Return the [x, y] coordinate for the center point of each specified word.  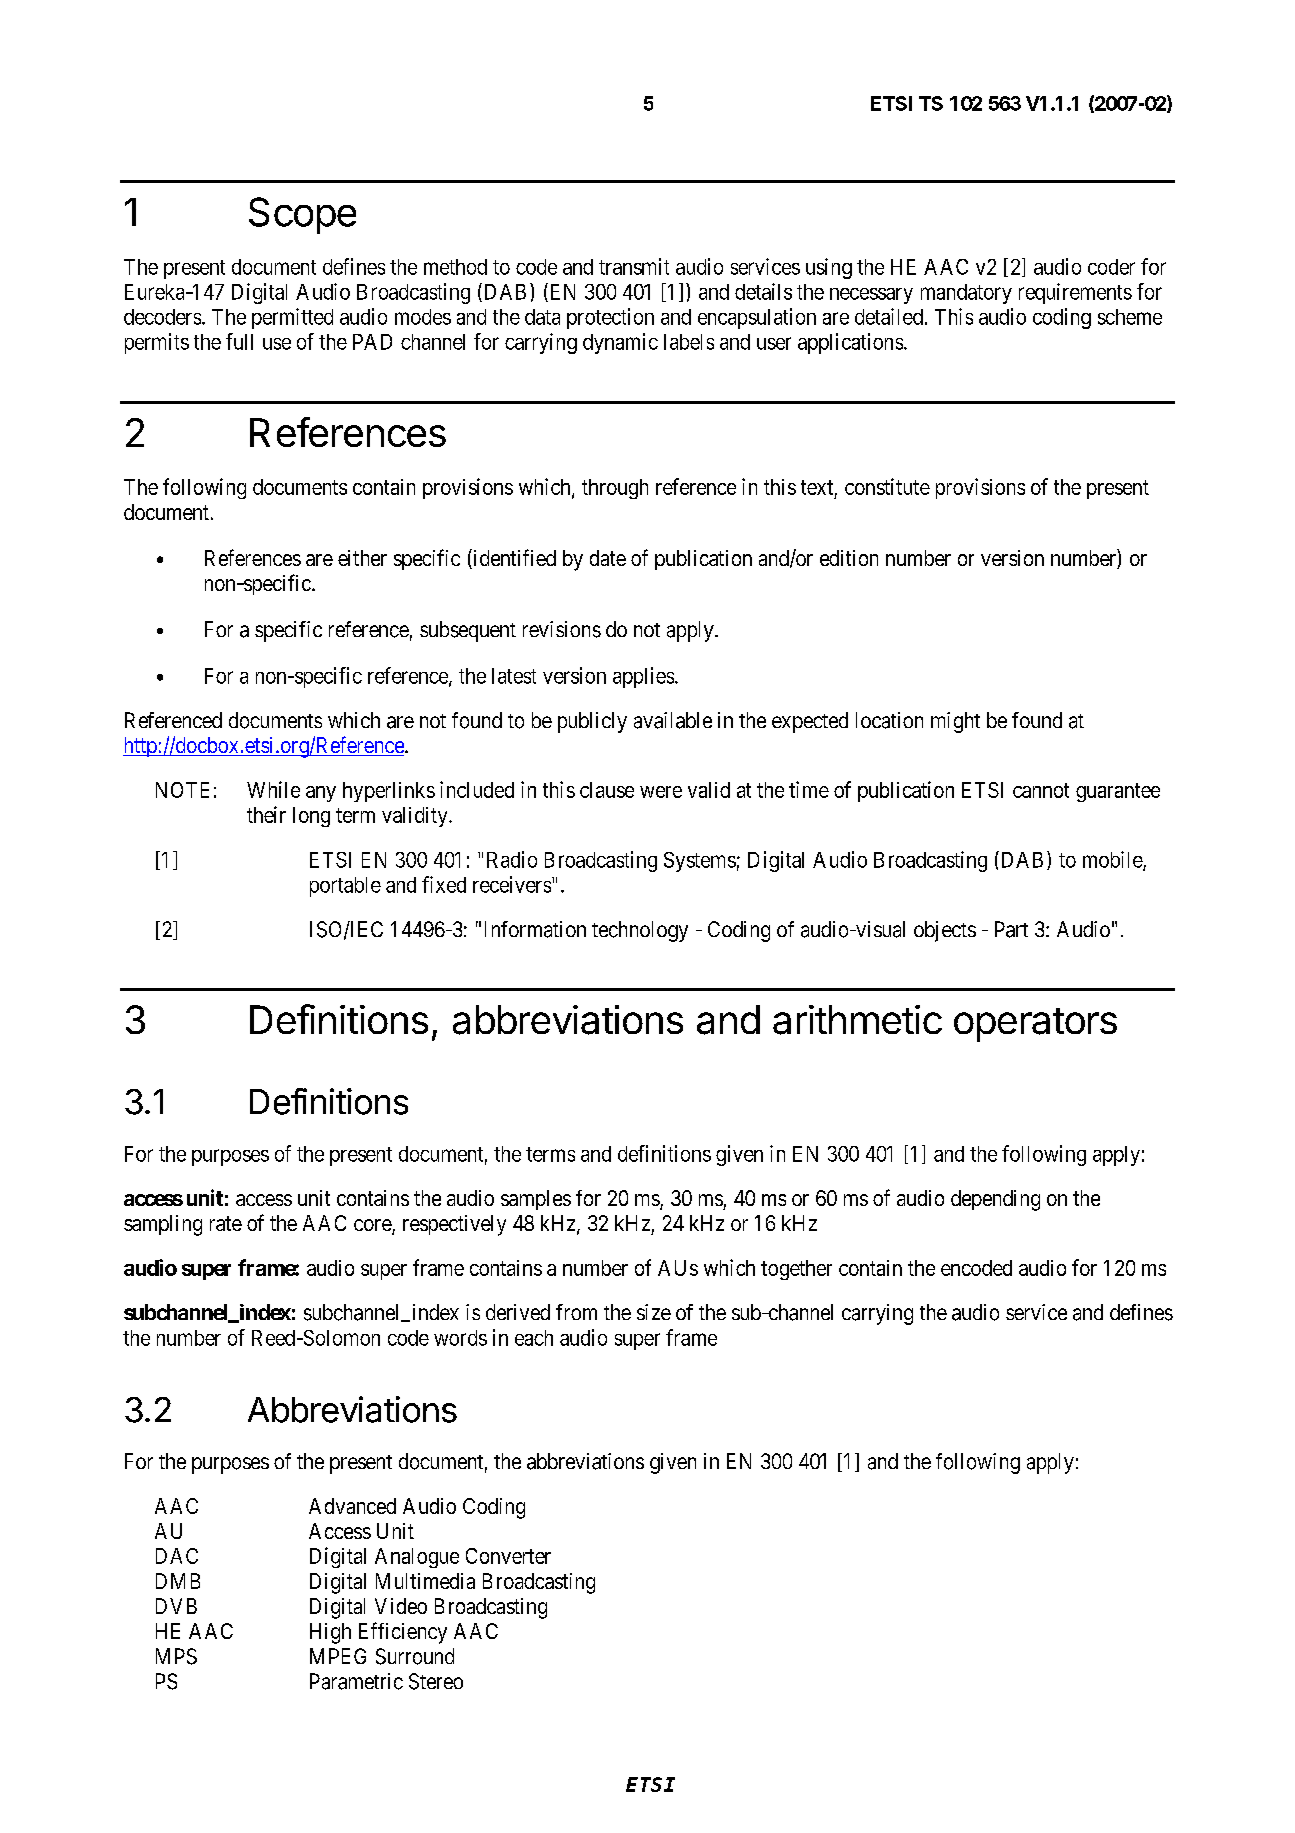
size [654, 1312]
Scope [302, 215]
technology [640, 931]
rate [226, 1223]
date [608, 558]
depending [995, 1200]
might [955, 722]
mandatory [966, 294]
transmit [634, 266]
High [330, 1633]
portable [345, 887]
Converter [508, 1556]
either [362, 558]
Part [1011, 929]
